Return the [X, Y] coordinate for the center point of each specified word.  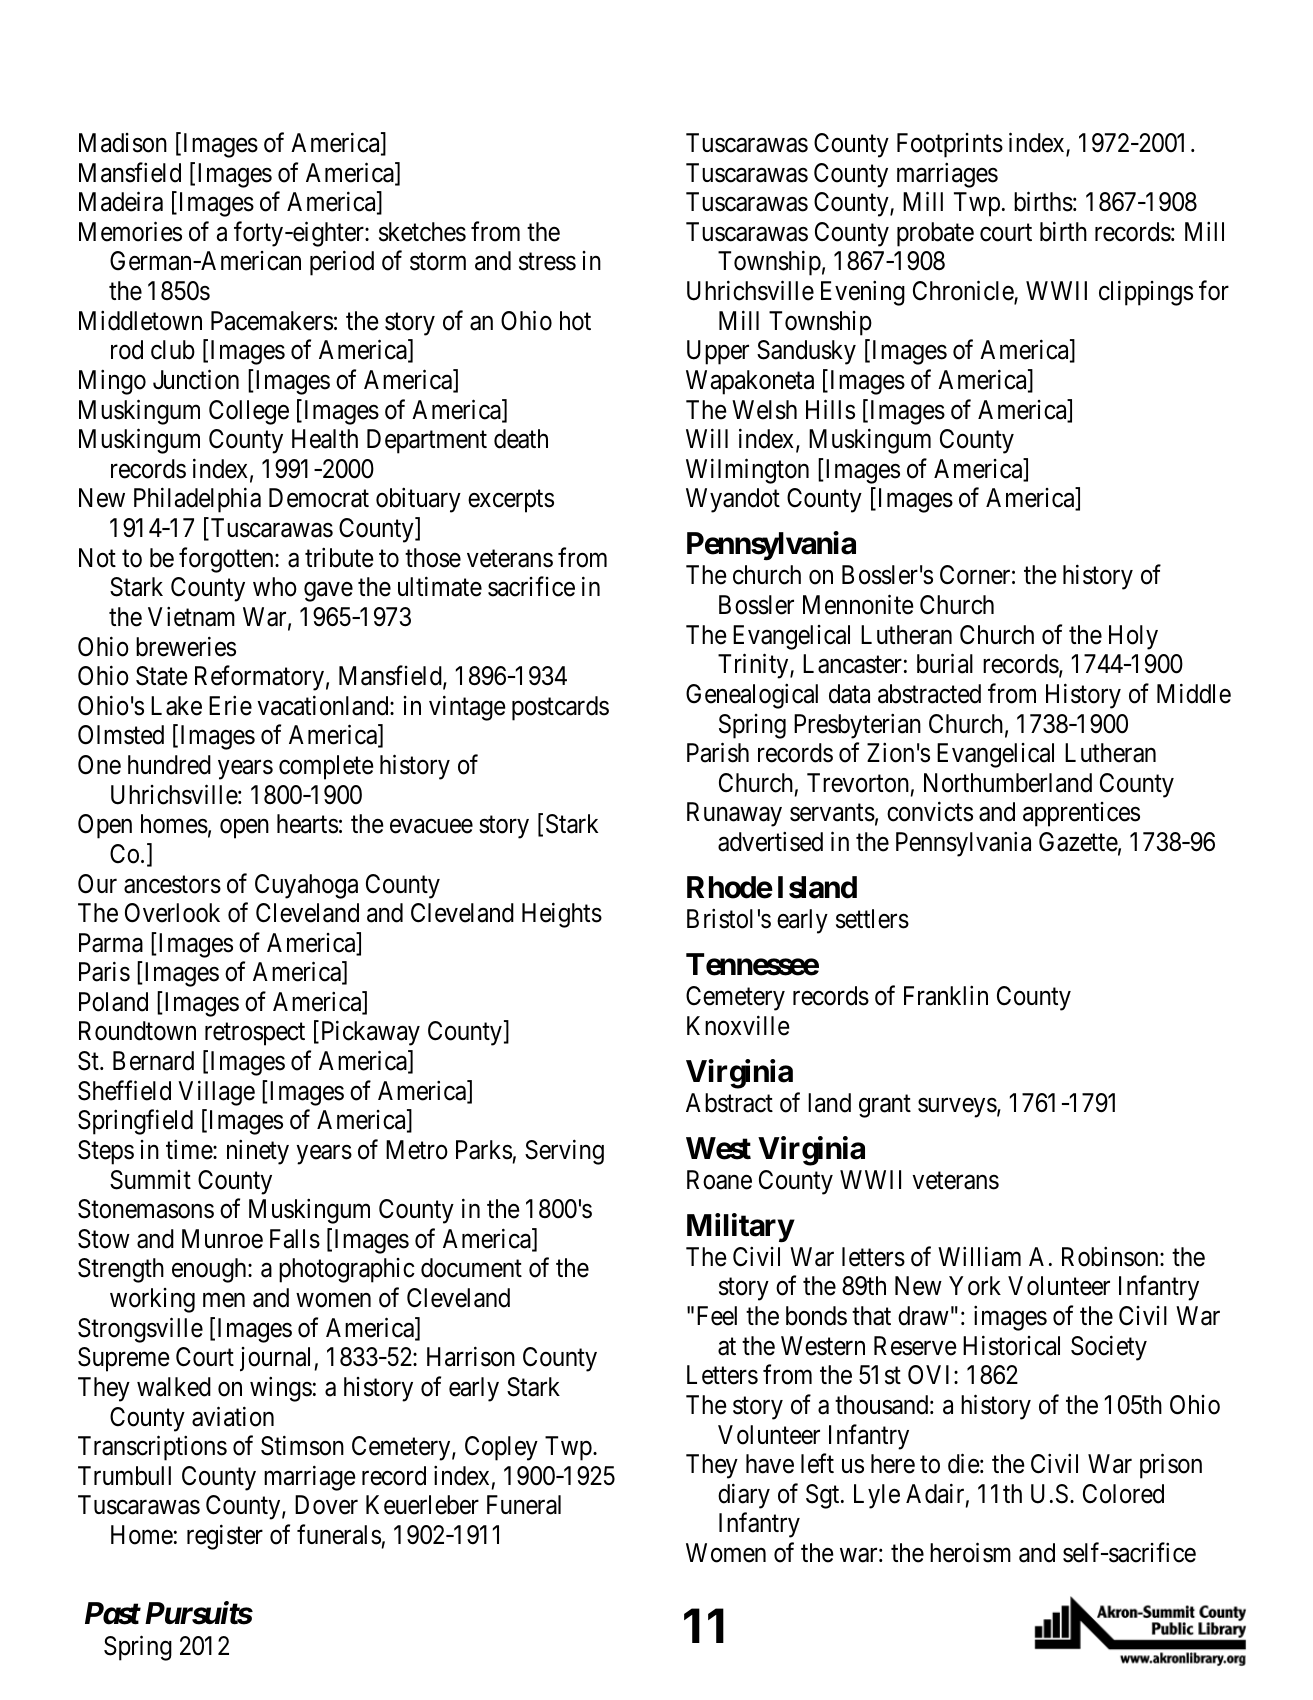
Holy [1133, 637]
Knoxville [738, 1025]
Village [216, 1093]
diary [744, 1496]
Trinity [754, 666]
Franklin [946, 996]
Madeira [121, 202]
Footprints [950, 145]
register [225, 1537]
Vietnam [191, 616]
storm [438, 262]
